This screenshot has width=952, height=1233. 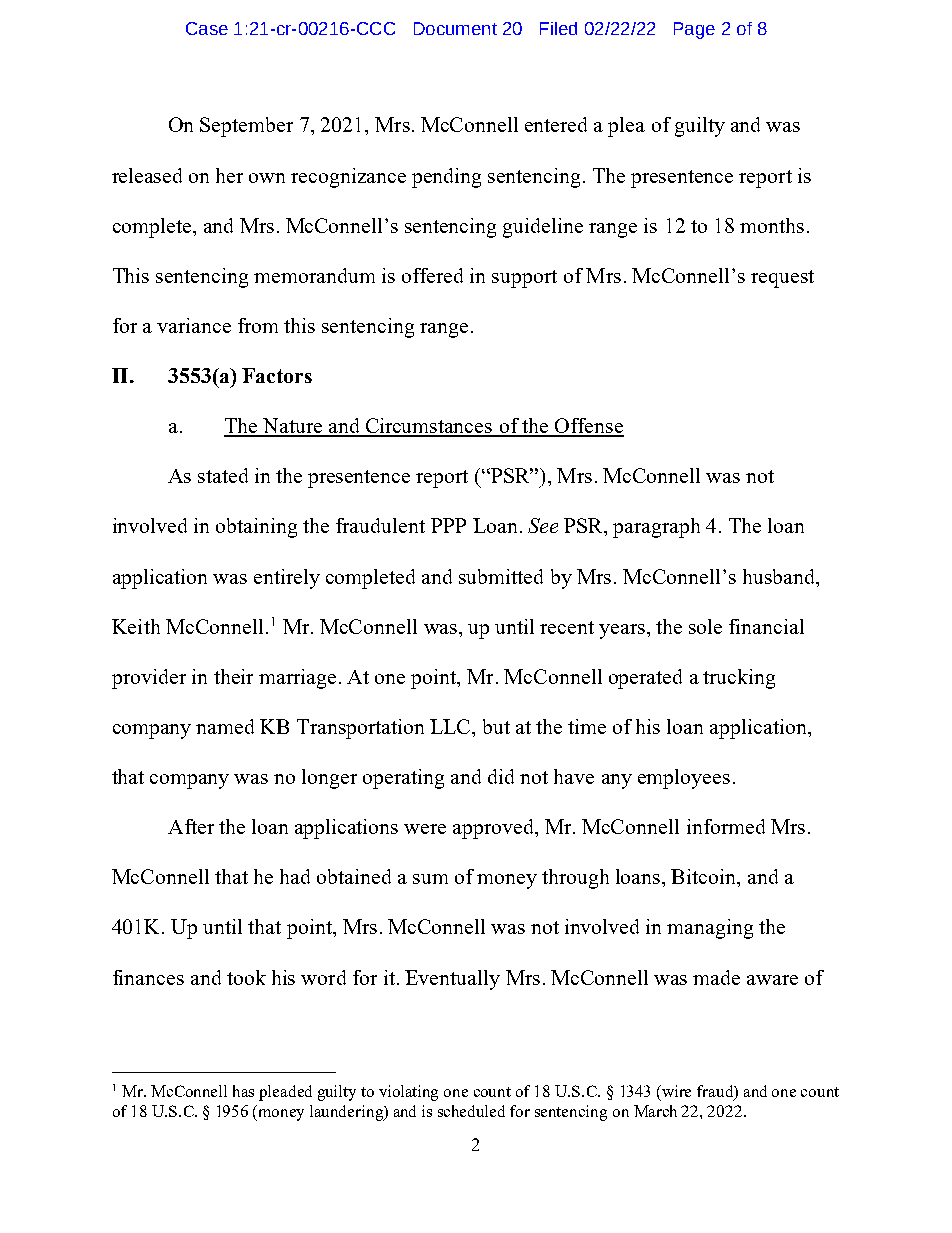 I want to click on Circumstances, so click(x=429, y=427).
